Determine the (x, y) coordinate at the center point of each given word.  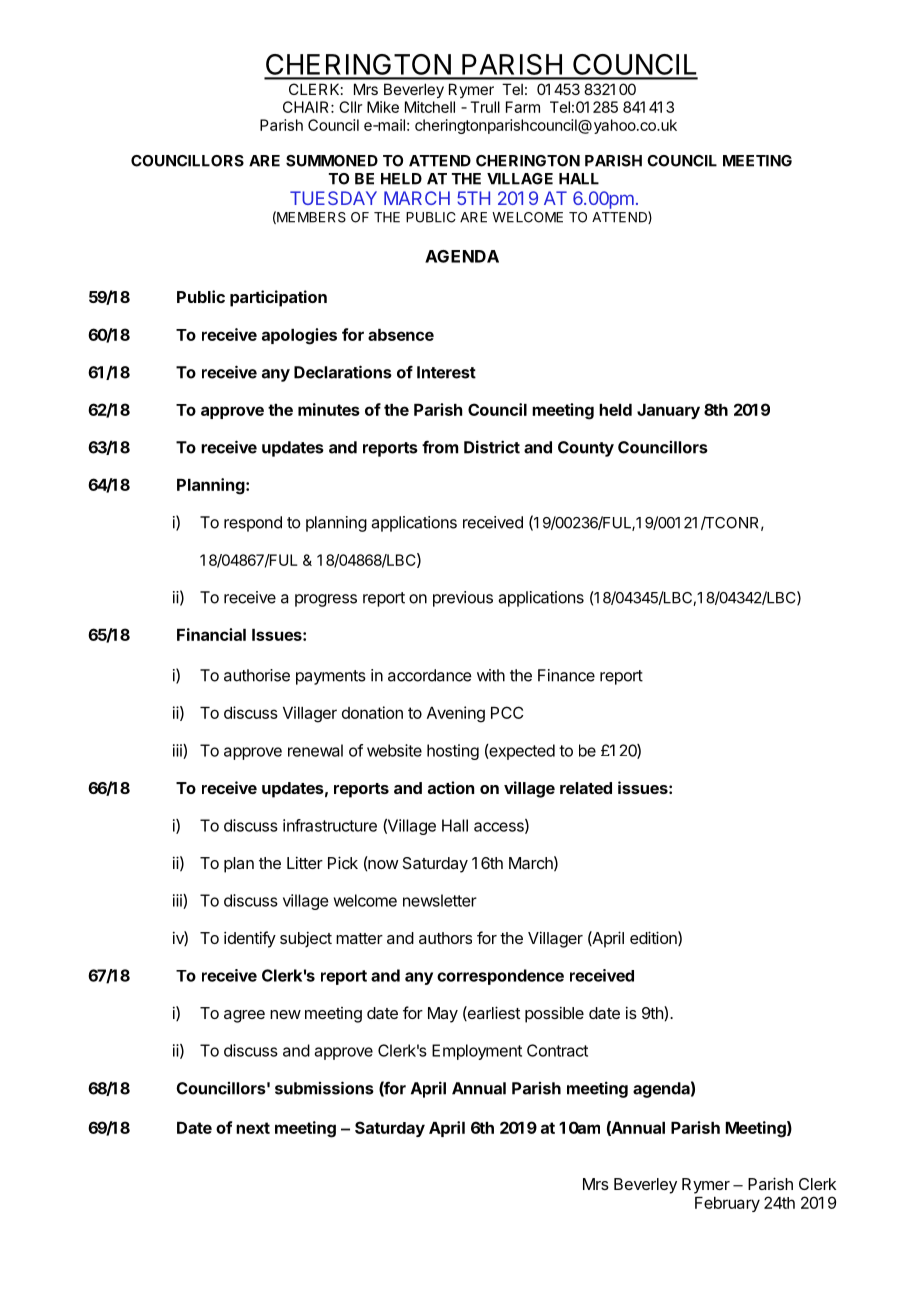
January (668, 411)
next (253, 1128)
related (586, 788)
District (492, 447)
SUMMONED (332, 161)
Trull (485, 107)
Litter (305, 862)
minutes (329, 409)
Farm (523, 107)
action (451, 787)
